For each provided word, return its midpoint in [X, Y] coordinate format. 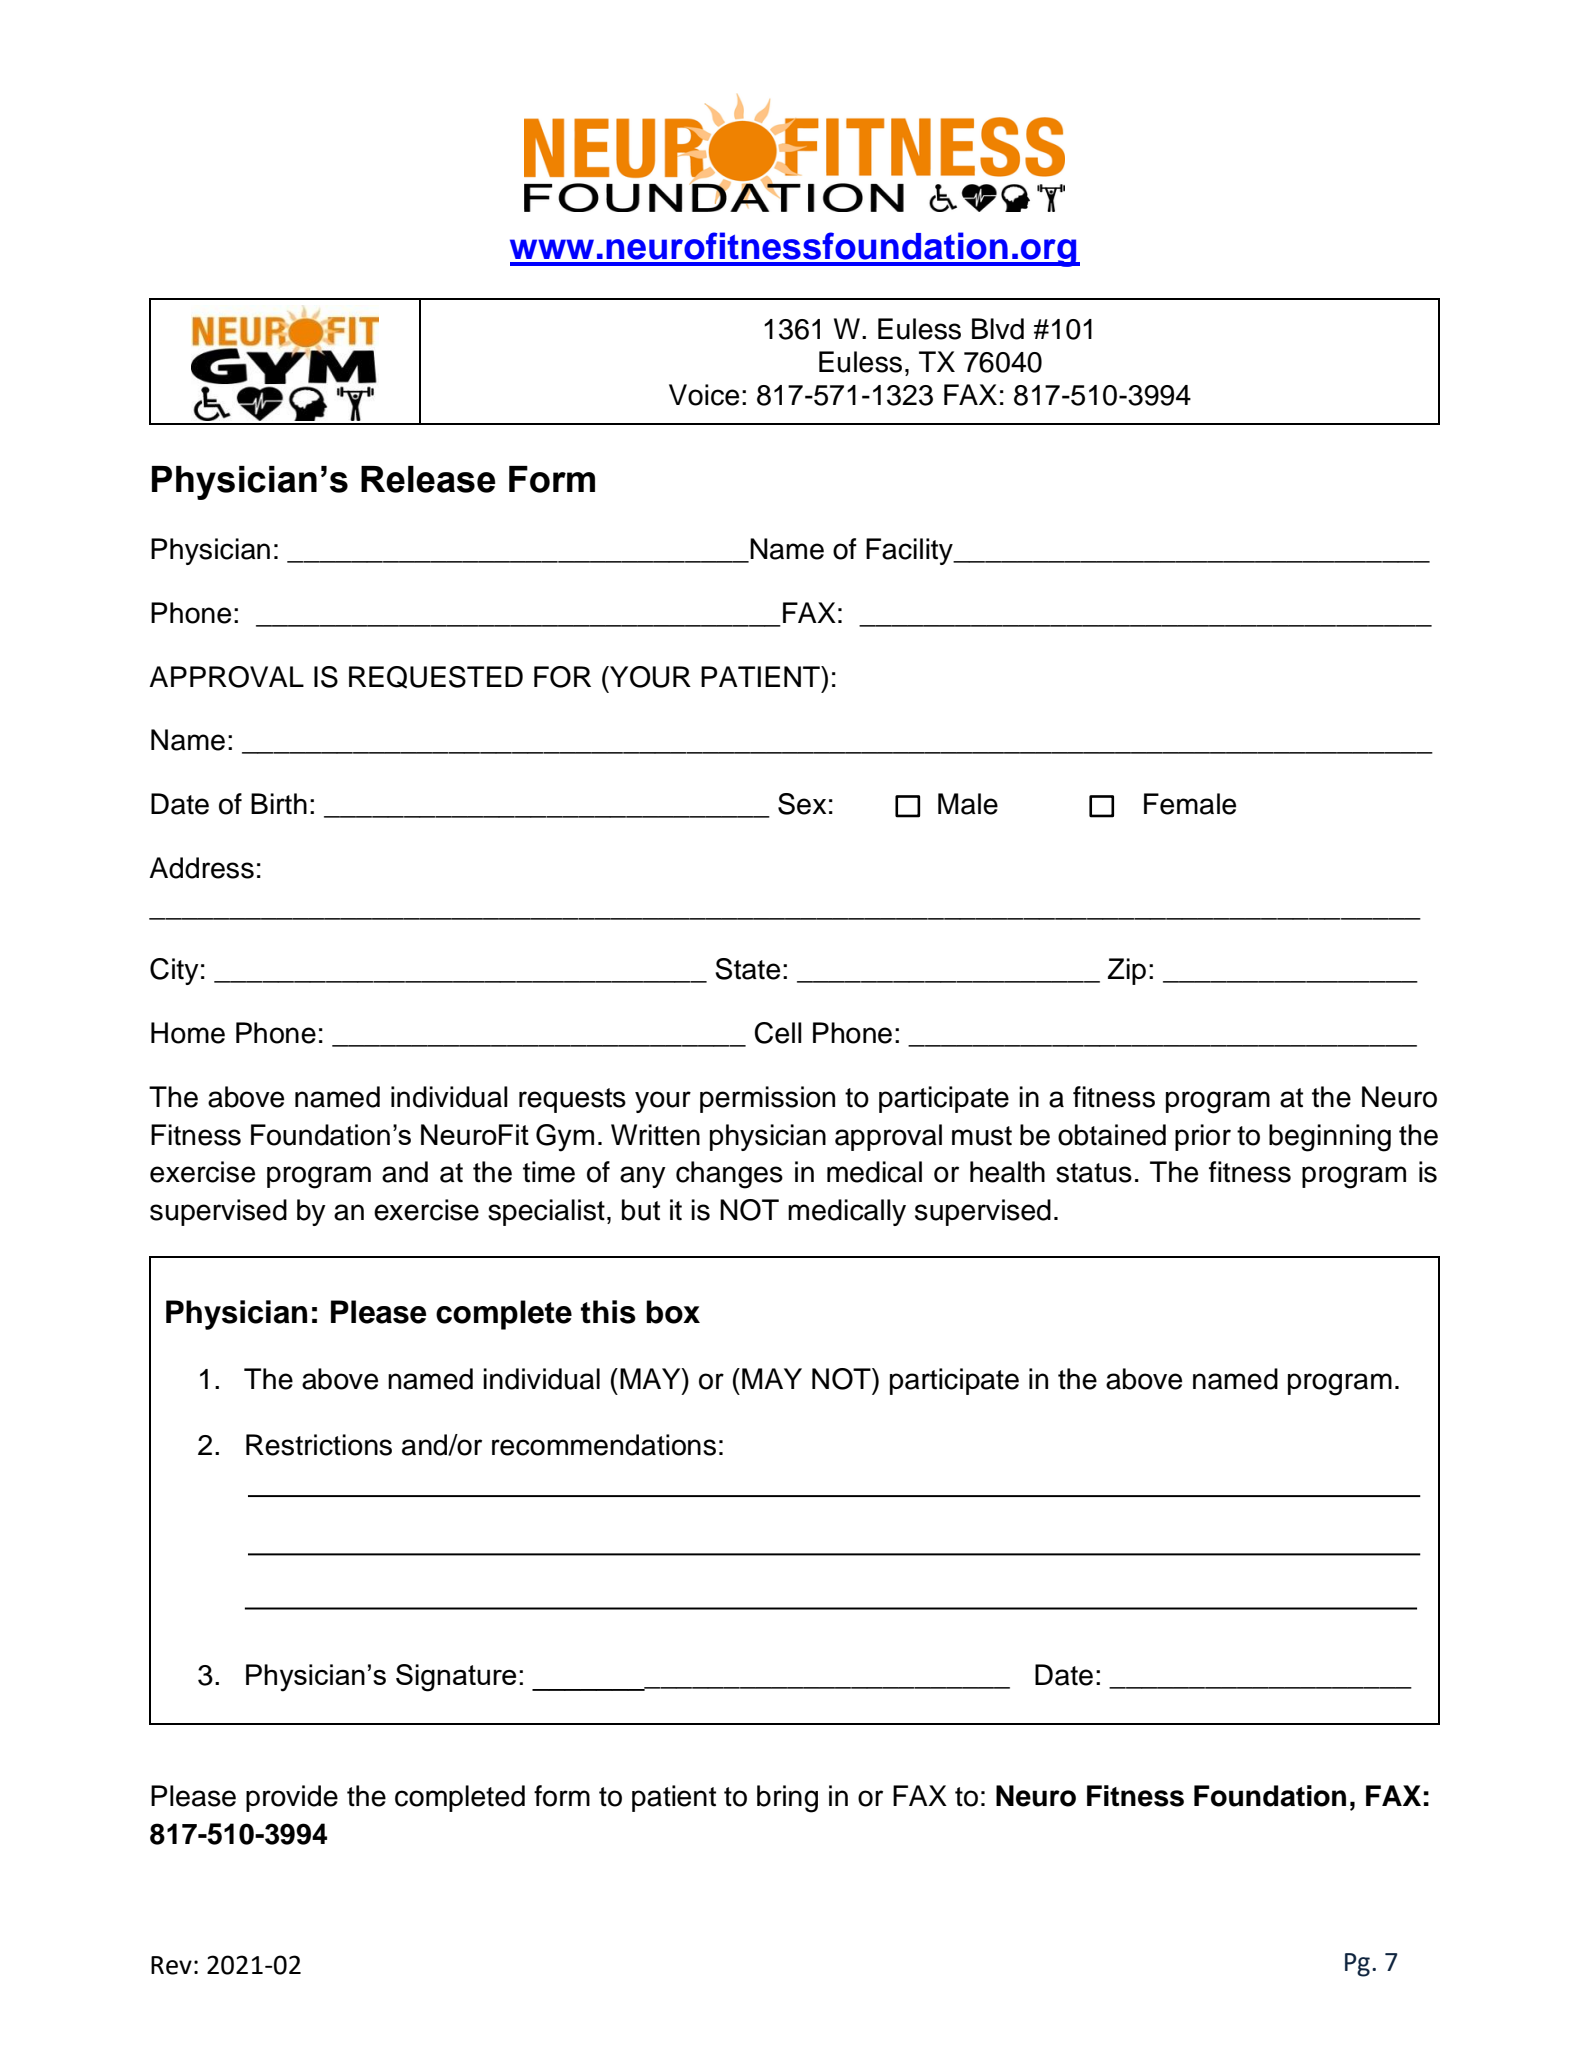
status [1094, 1173]
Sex [802, 804]
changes [729, 1175]
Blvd [998, 329]
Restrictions [319, 1445]
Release [428, 479]
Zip [1127, 971]
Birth [279, 803]
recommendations [604, 1445]
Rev [171, 1965]
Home [188, 1033]
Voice [704, 395]
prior [1203, 1137]
